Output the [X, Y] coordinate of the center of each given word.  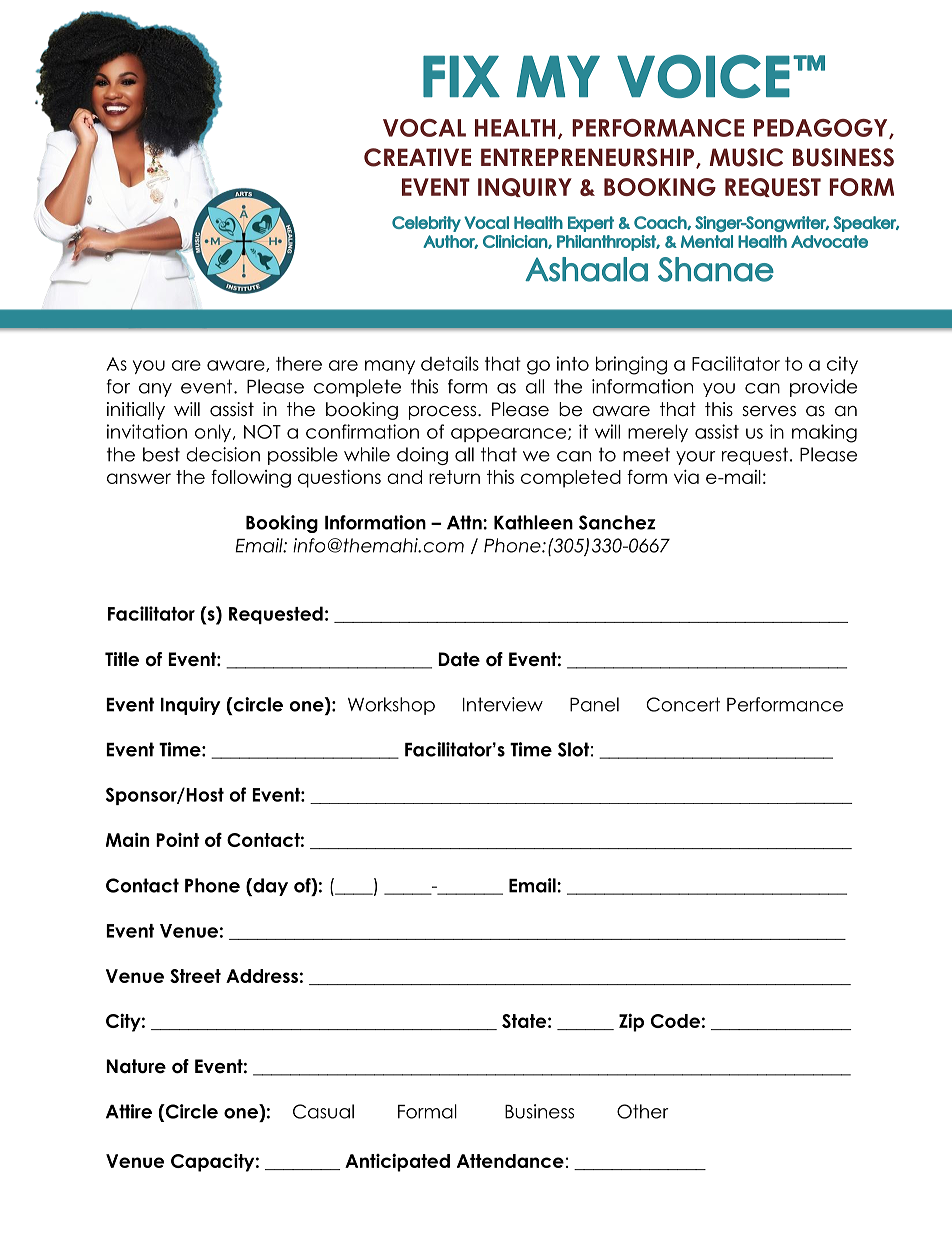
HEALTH [515, 128]
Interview [503, 704]
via [686, 476]
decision [223, 454]
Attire [129, 1111]
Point [177, 840]
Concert [683, 704]
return [454, 477]
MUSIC [746, 157]
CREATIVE [417, 157]
